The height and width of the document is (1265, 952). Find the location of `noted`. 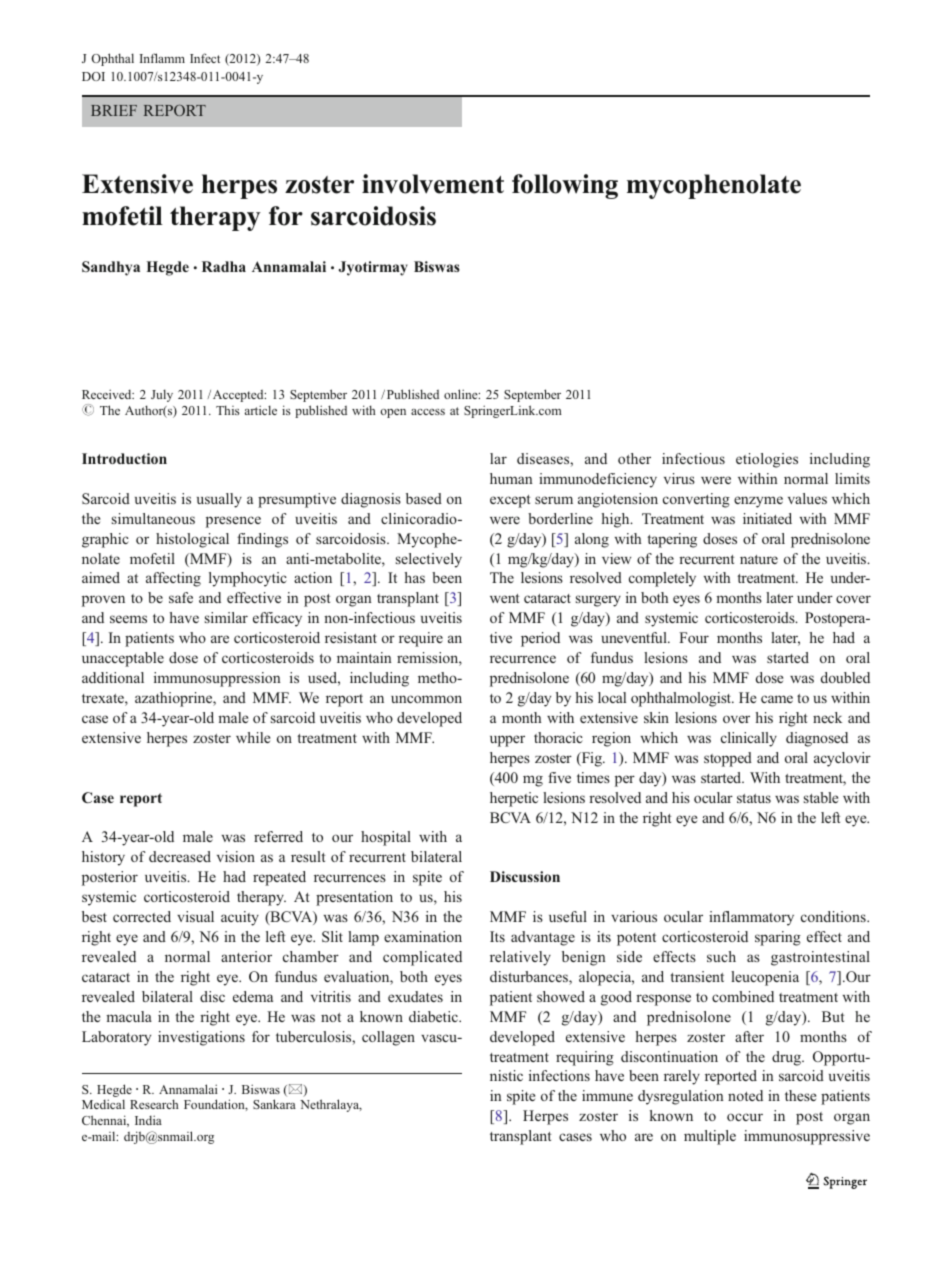

noted is located at coordinates (745, 1095).
